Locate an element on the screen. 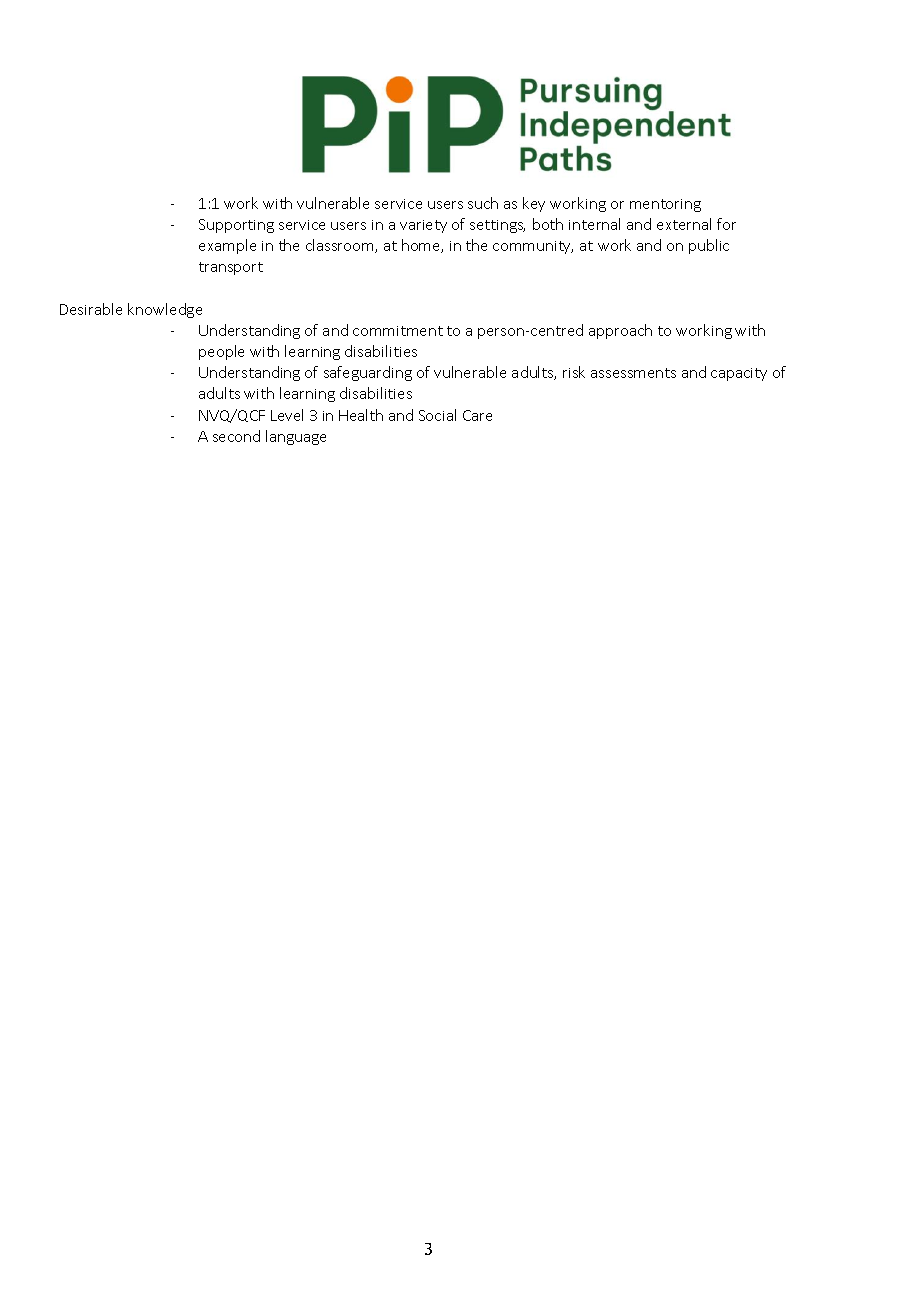 The height and width of the screenshot is (1308, 924). Social is located at coordinates (437, 415).
